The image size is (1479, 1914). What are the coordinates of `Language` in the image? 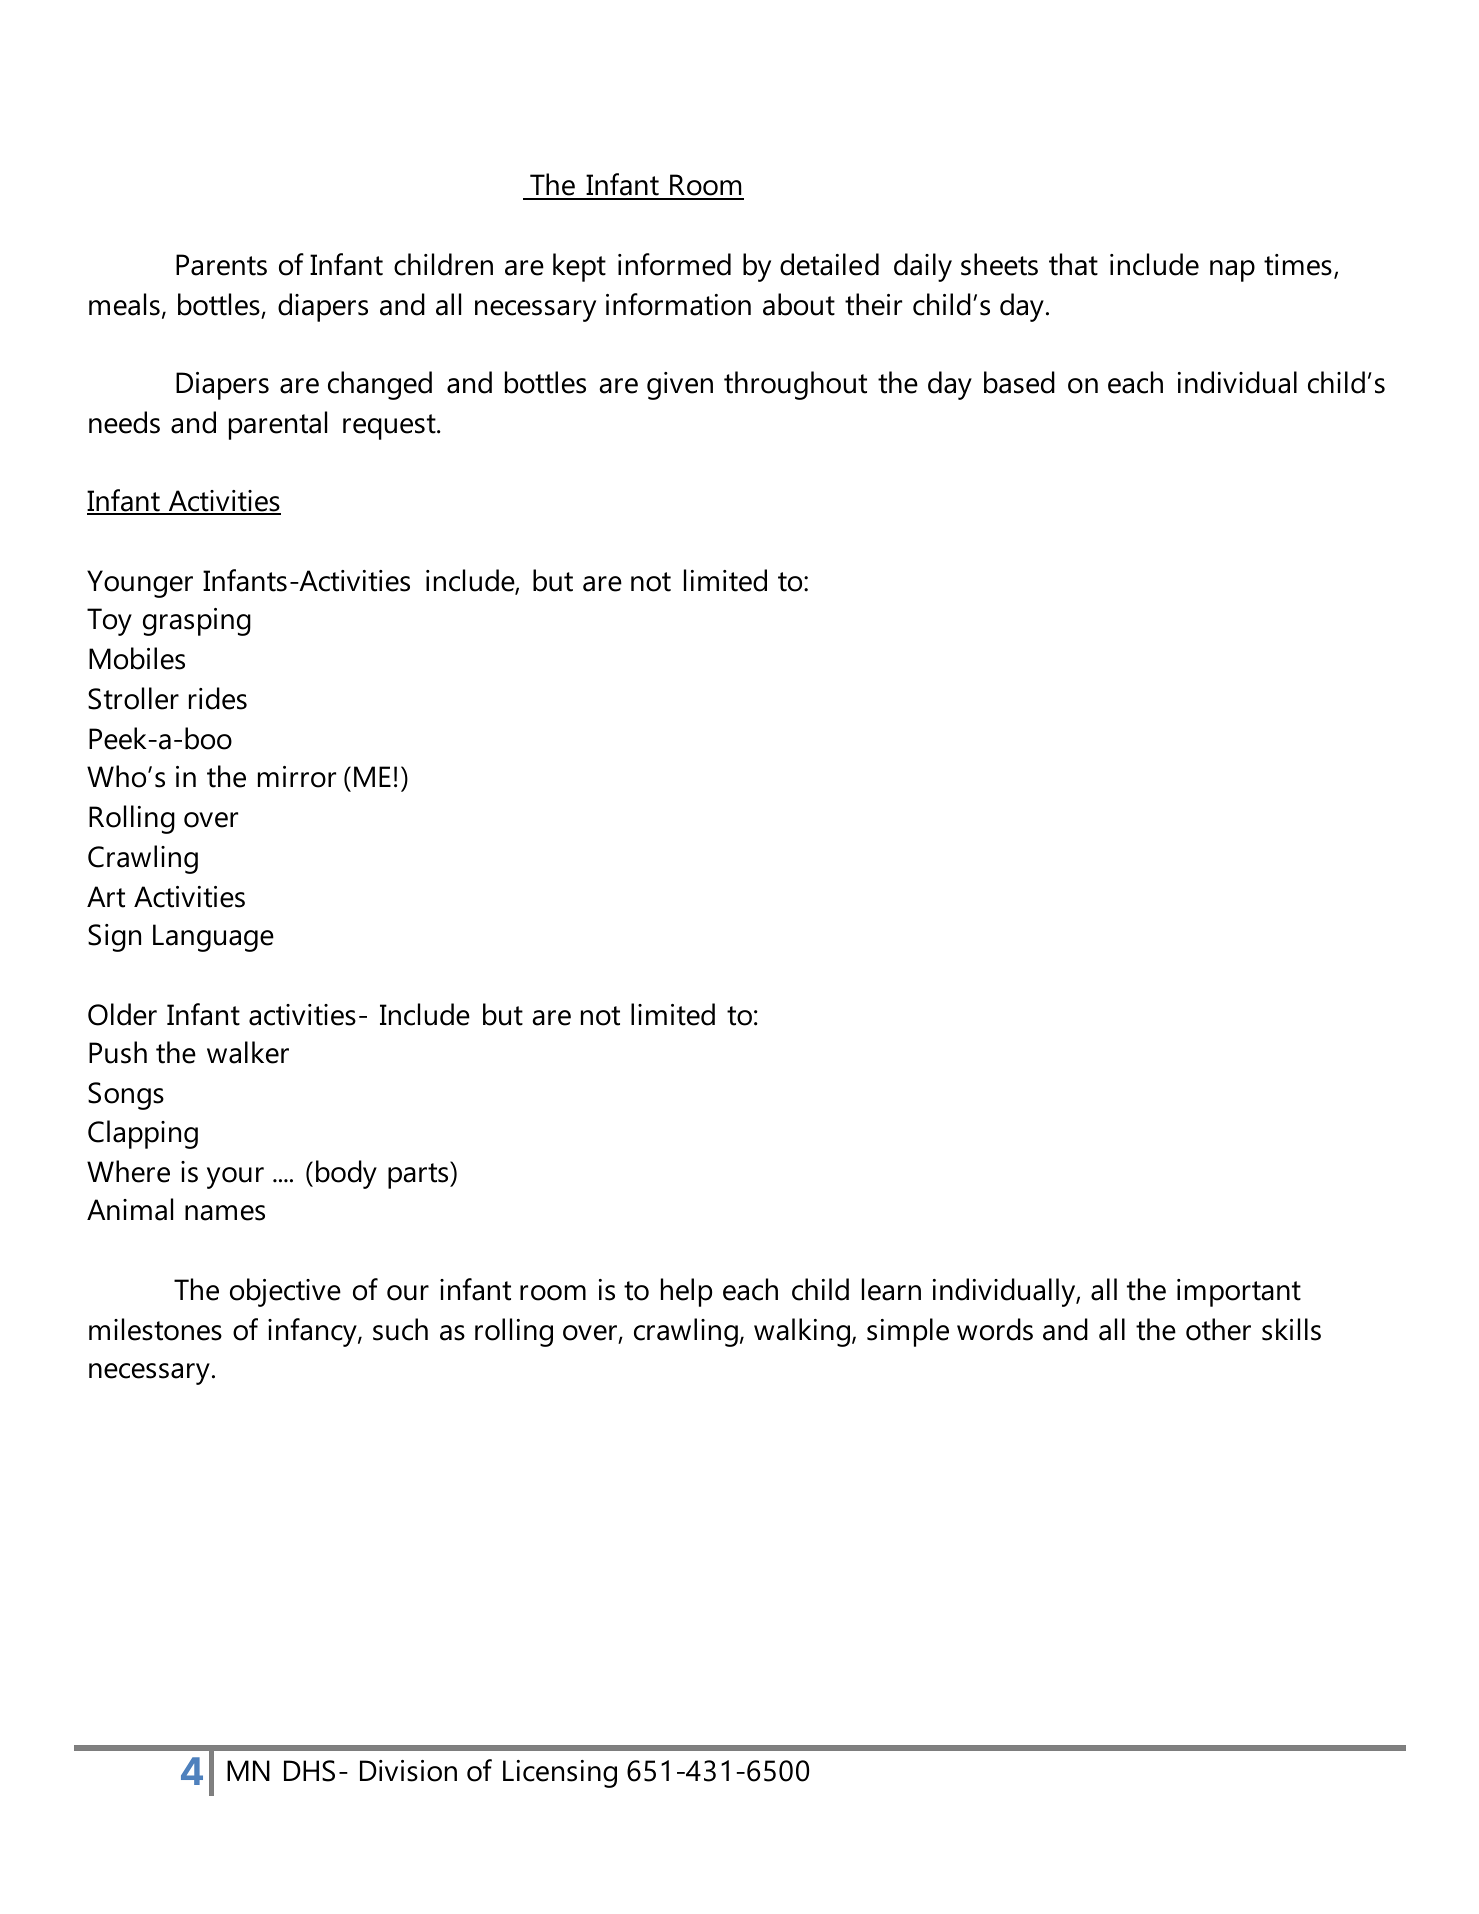 It's located at (213, 938).
